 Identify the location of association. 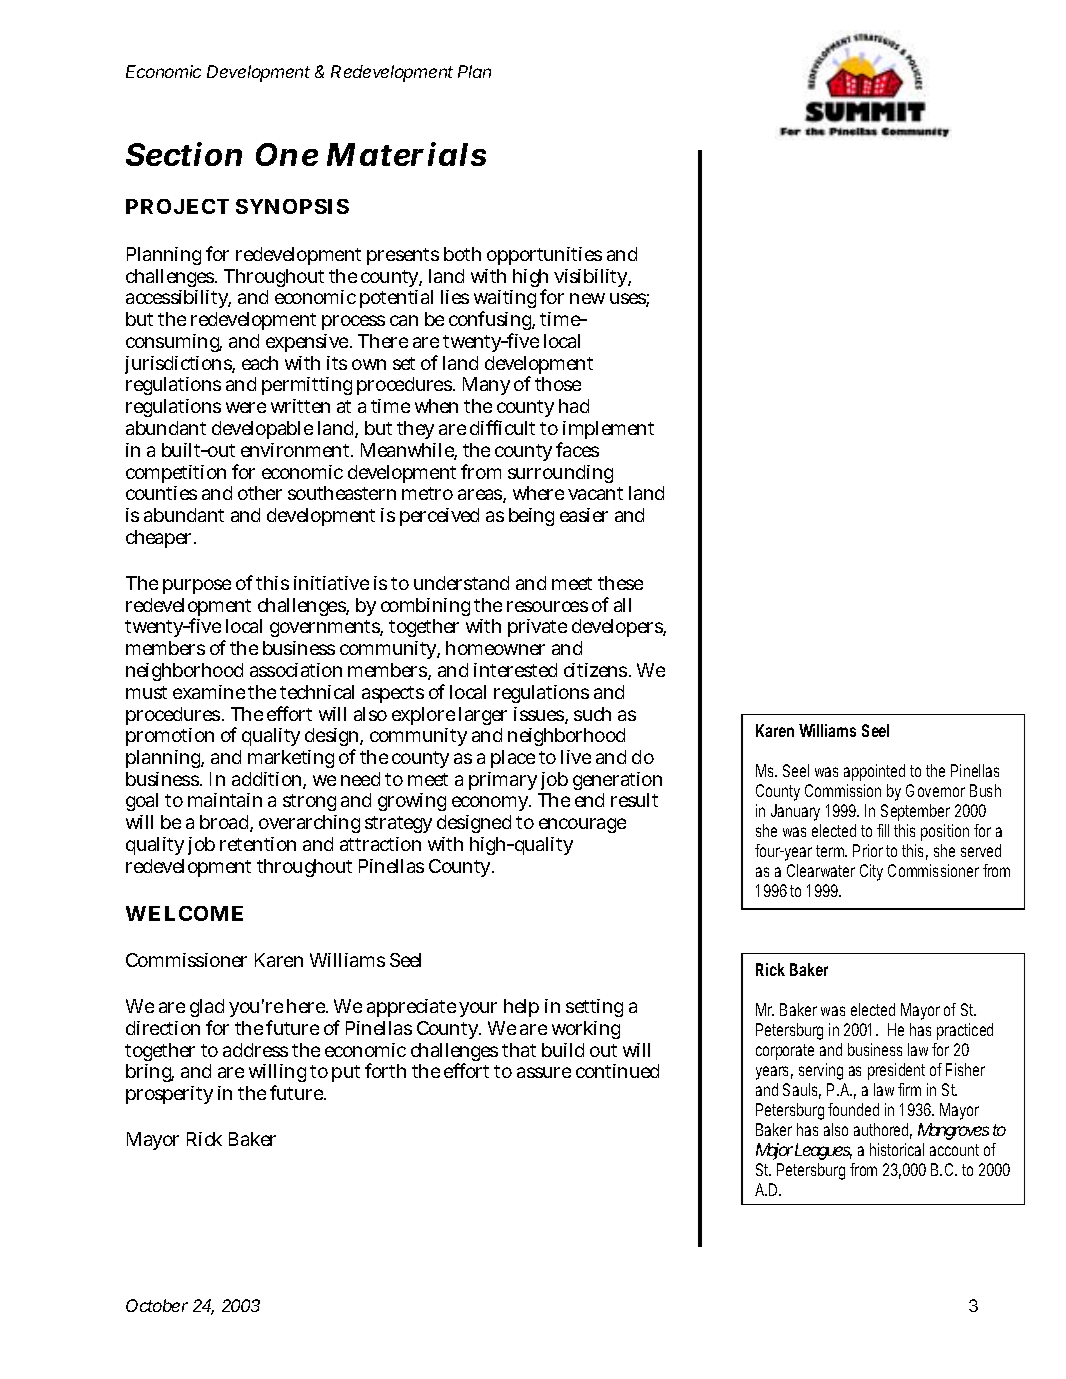
(296, 670).
